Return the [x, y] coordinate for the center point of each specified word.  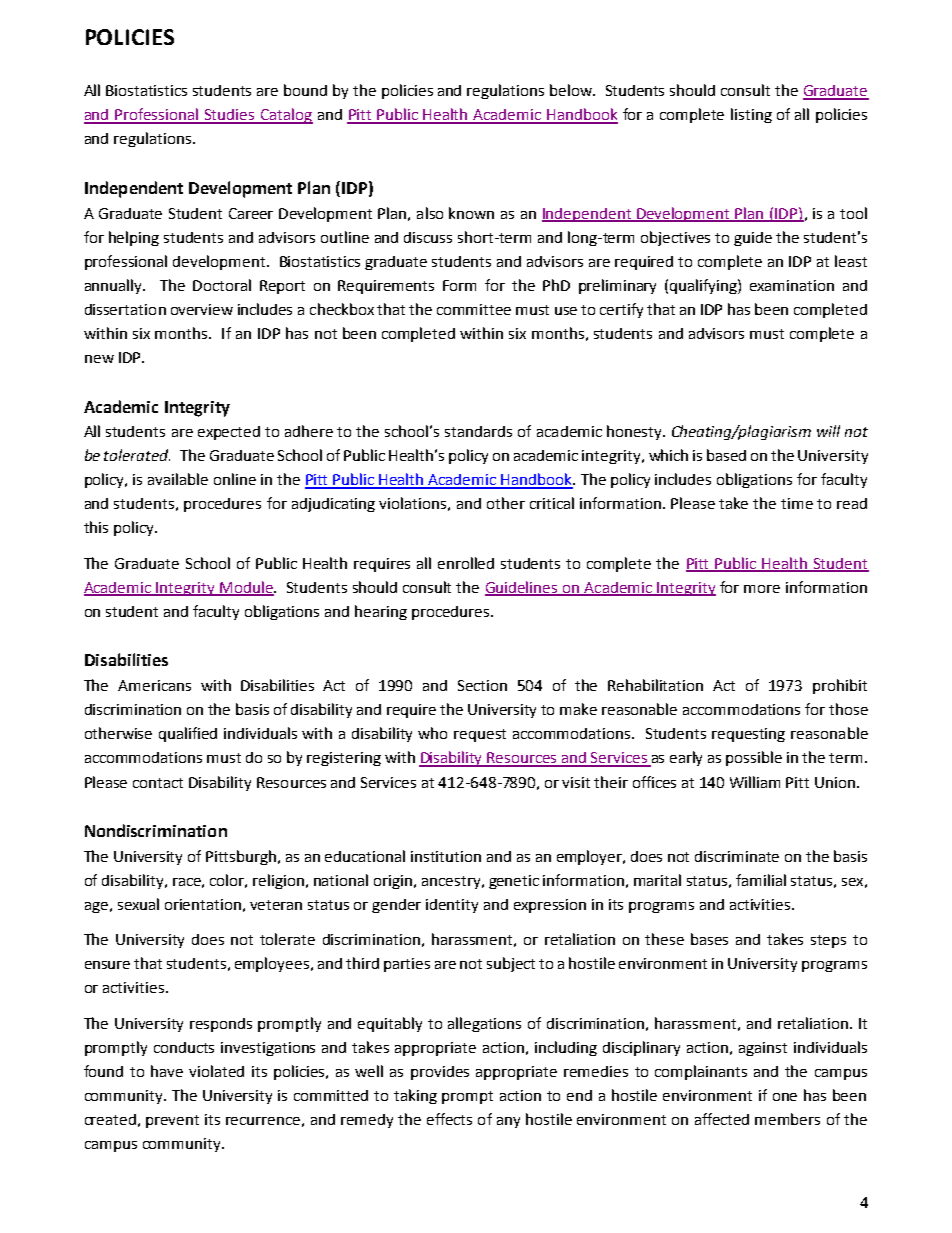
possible [754, 758]
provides [440, 1073]
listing [751, 115]
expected [229, 433]
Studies [230, 116]
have [167, 1071]
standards [478, 431]
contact [158, 783]
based [726, 455]
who [432, 733]
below [572, 90]
